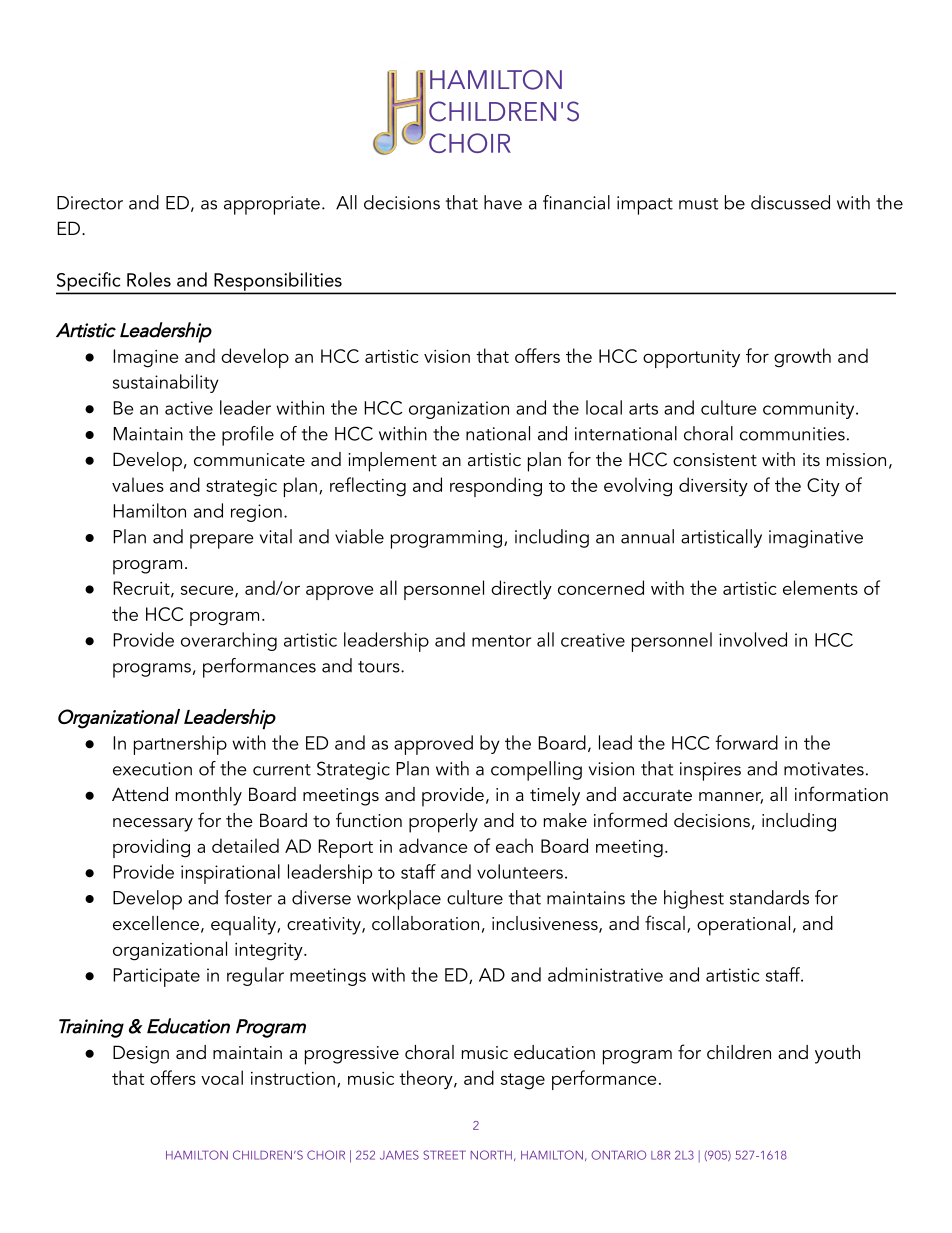  What do you see at coordinates (222, 541) in the screenshot?
I see `prepare` at bounding box center [222, 541].
